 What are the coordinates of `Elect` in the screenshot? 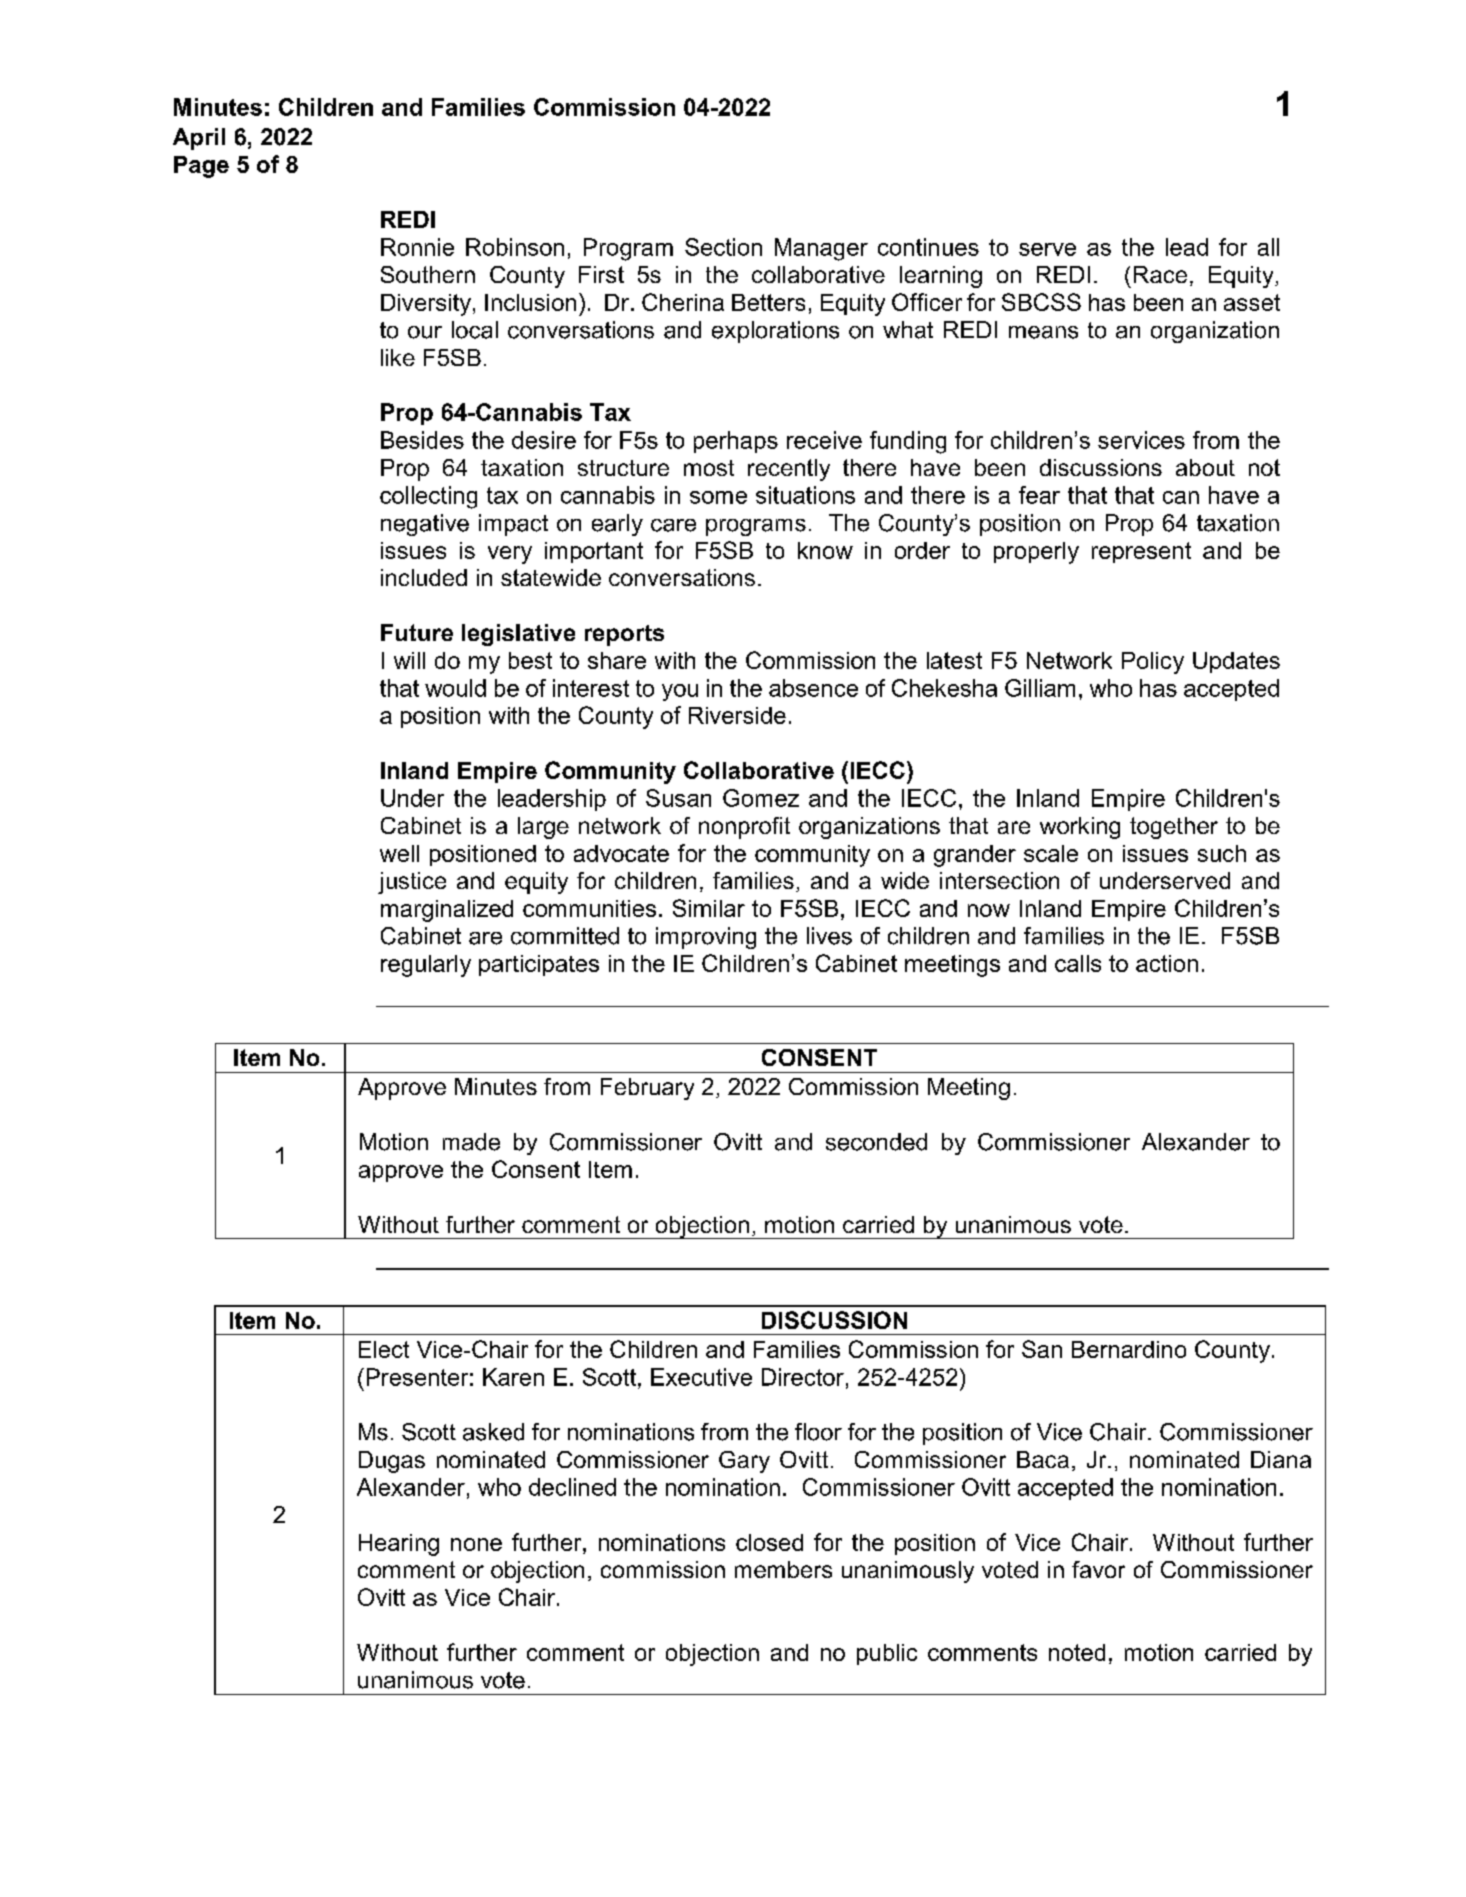 It's located at (384, 1349).
